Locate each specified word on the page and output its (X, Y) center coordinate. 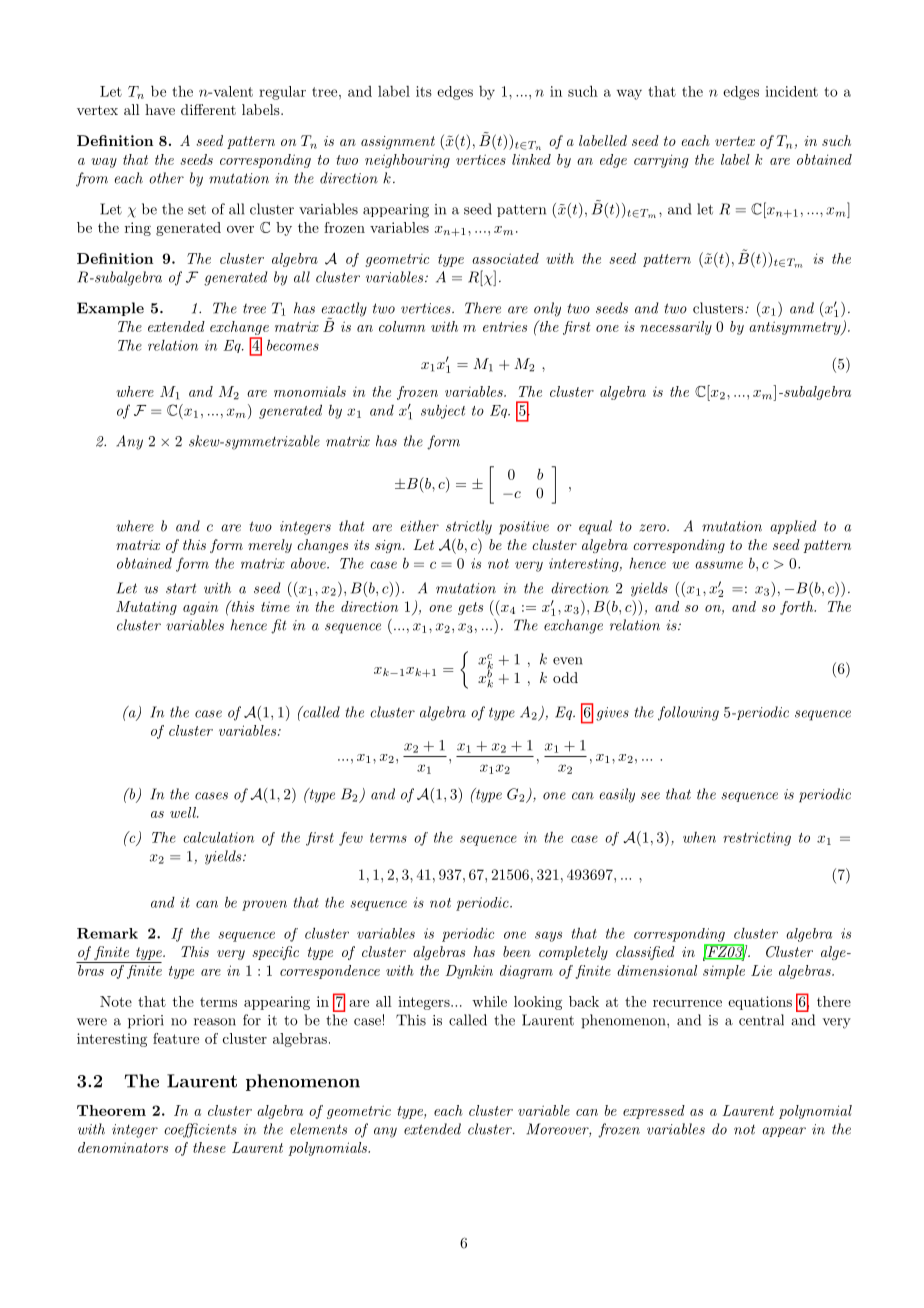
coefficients (200, 1130)
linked (531, 159)
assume (719, 565)
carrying (661, 161)
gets (470, 608)
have (160, 109)
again (200, 608)
